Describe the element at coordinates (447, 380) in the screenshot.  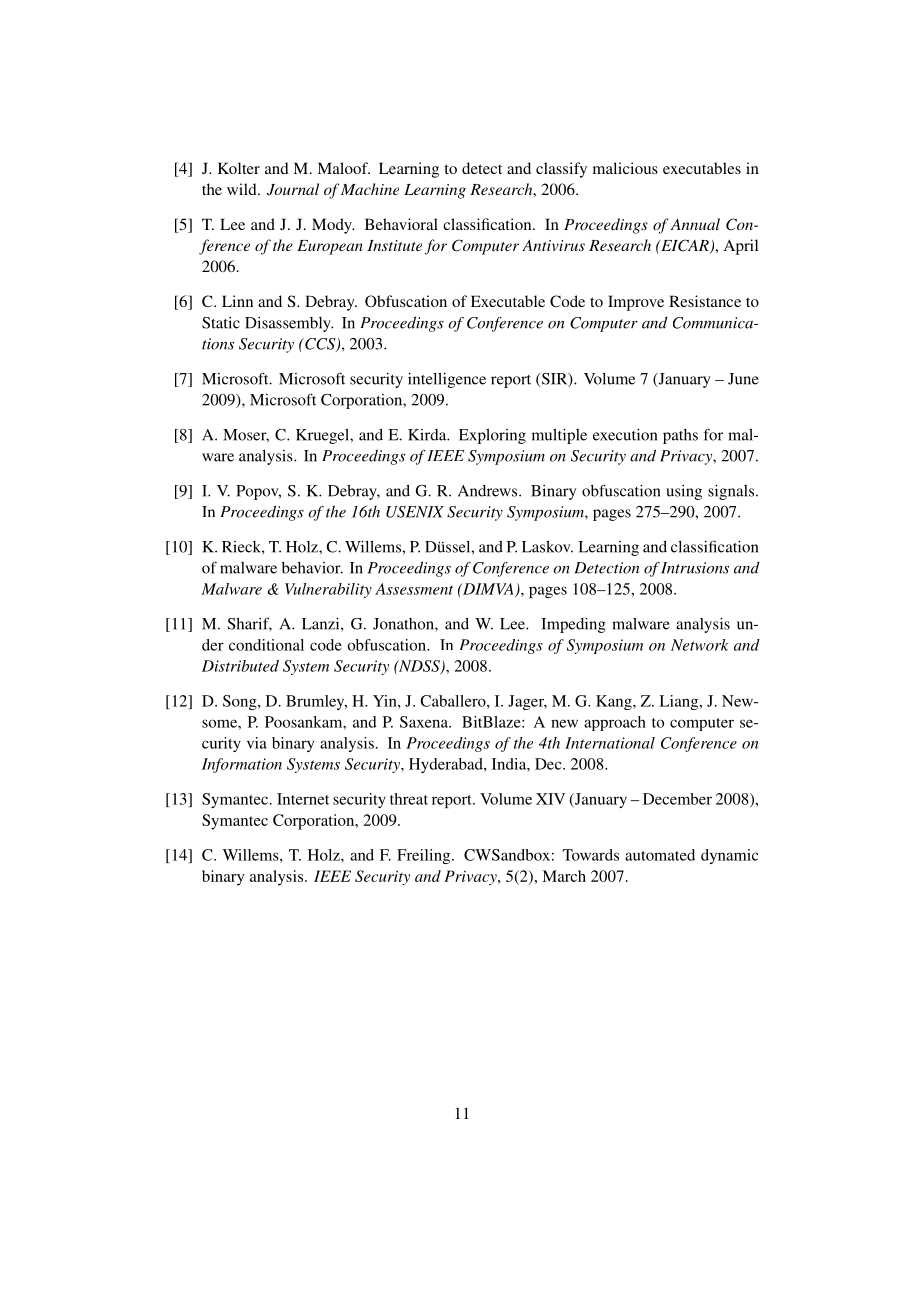
I see `intelligence` at that location.
